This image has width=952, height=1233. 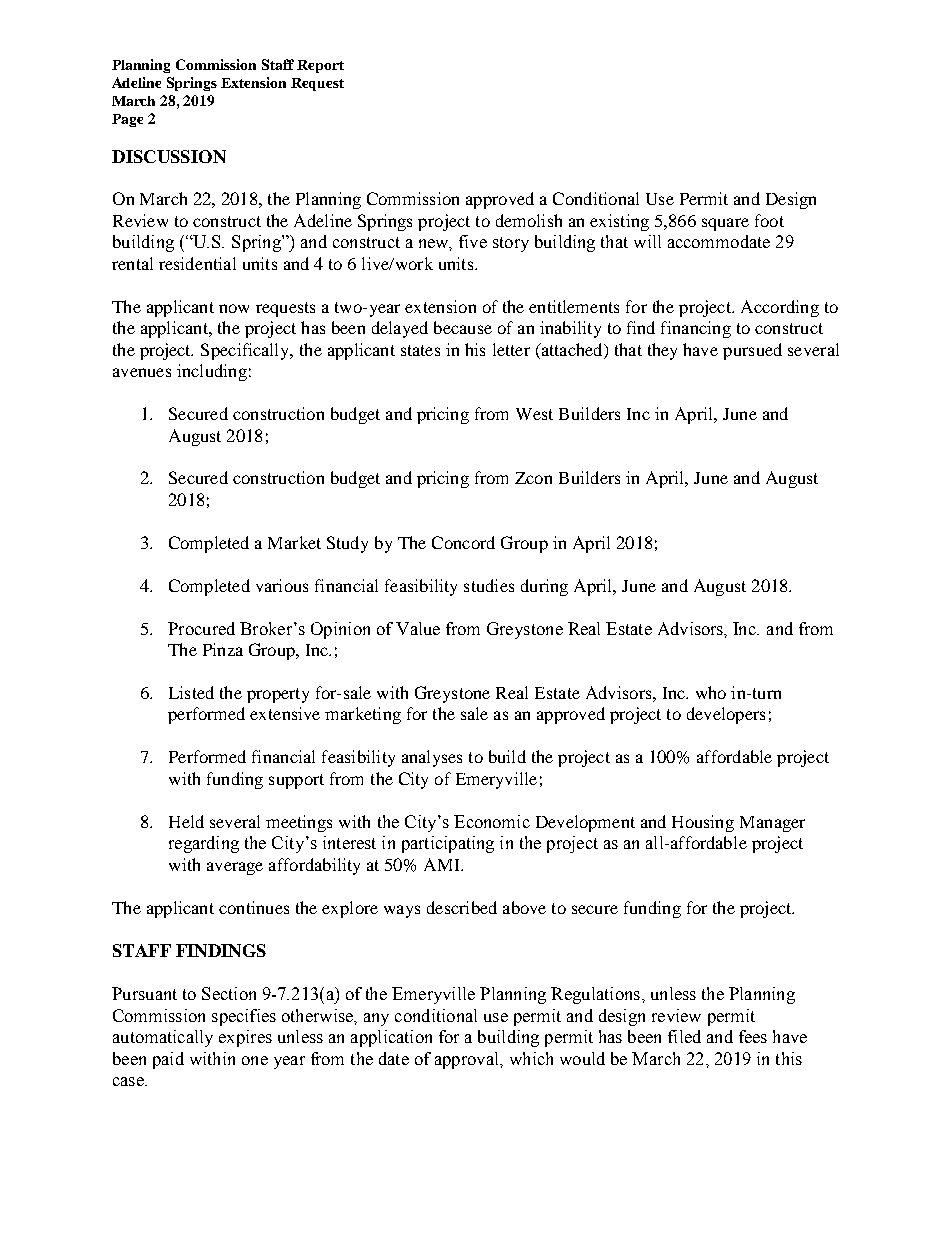 I want to click on Page, so click(x=127, y=120).
